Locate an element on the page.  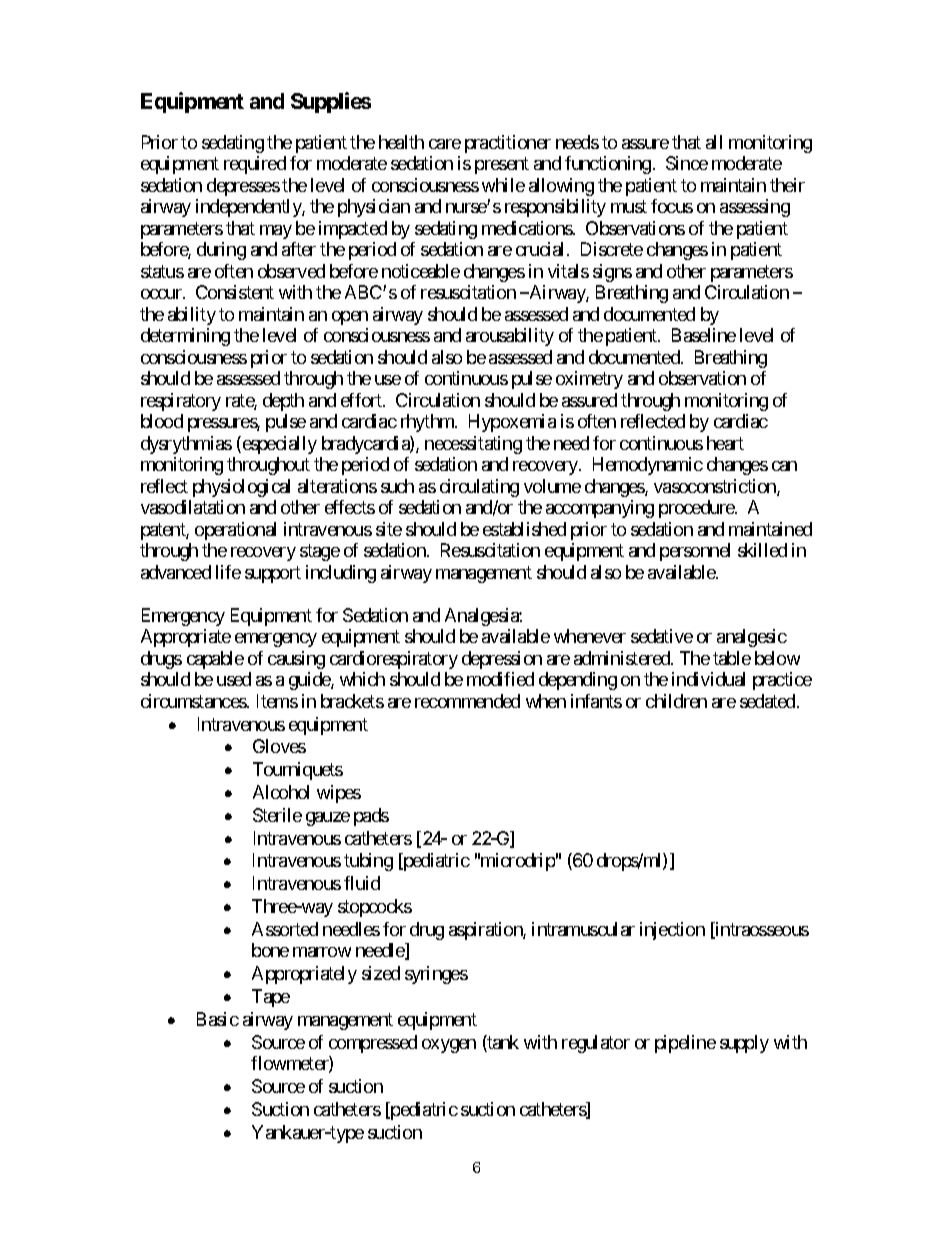
Baseline is located at coordinates (704, 335).
